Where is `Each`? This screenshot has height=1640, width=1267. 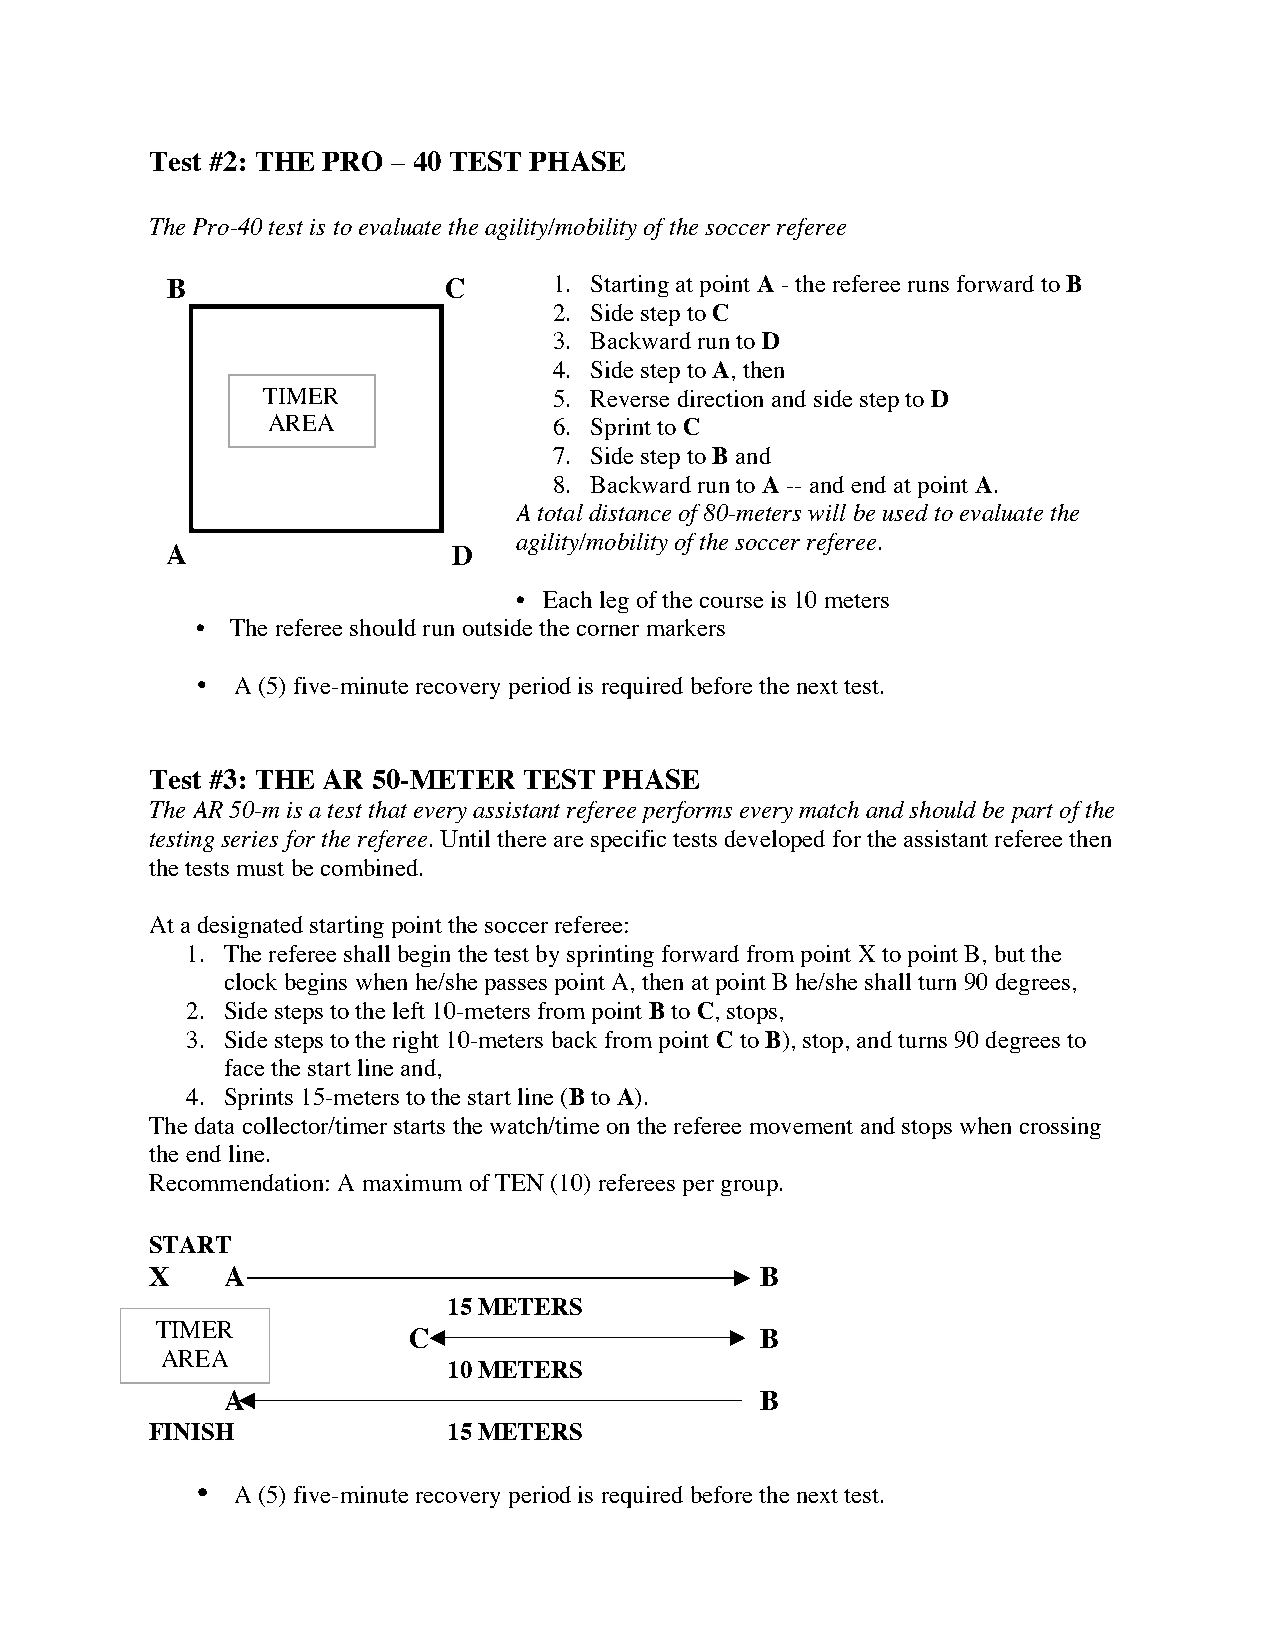
Each is located at coordinates (567, 599).
